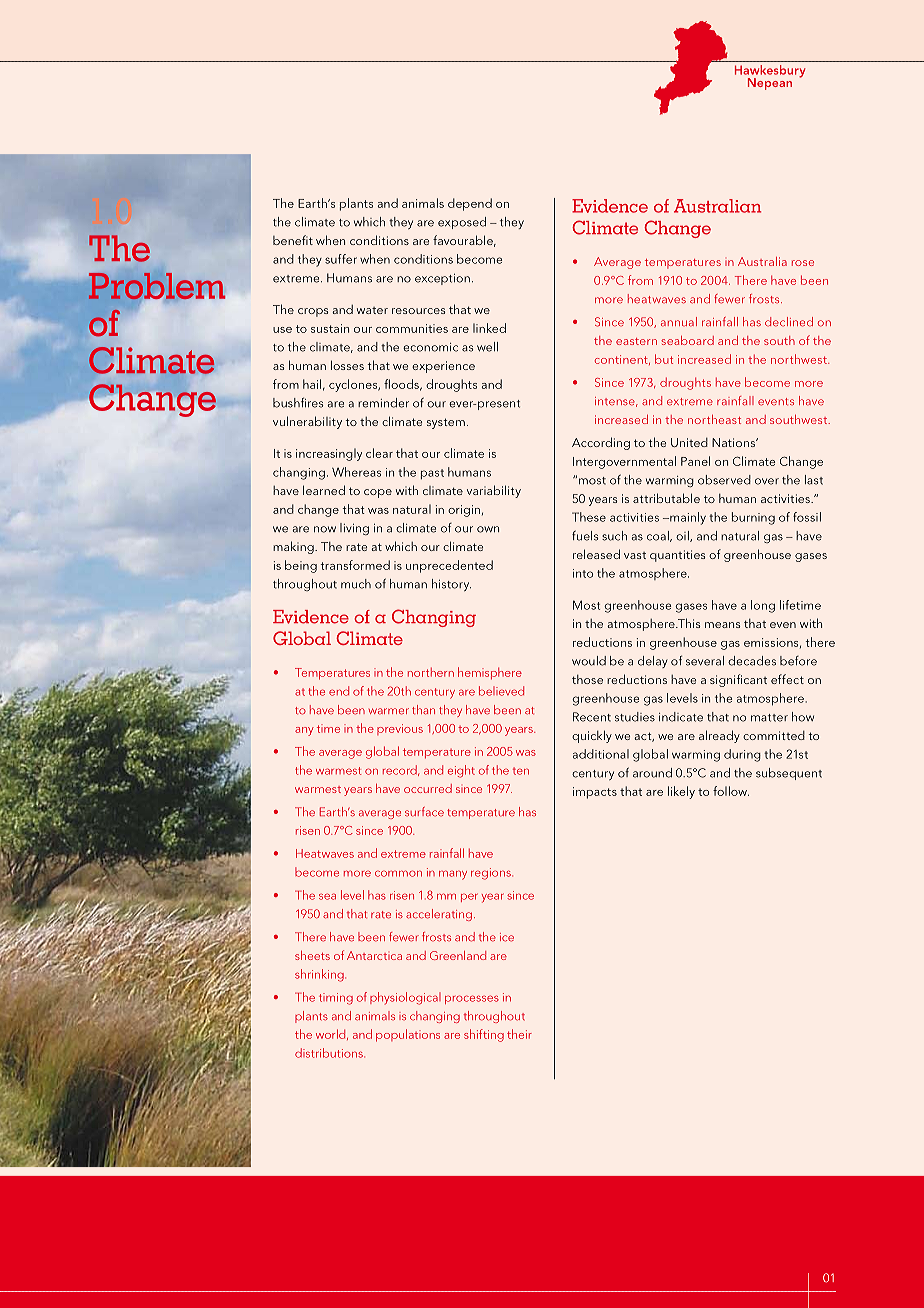 This screenshot has width=924, height=1308. What do you see at coordinates (294, 547) in the screenshot?
I see `making` at bounding box center [294, 547].
